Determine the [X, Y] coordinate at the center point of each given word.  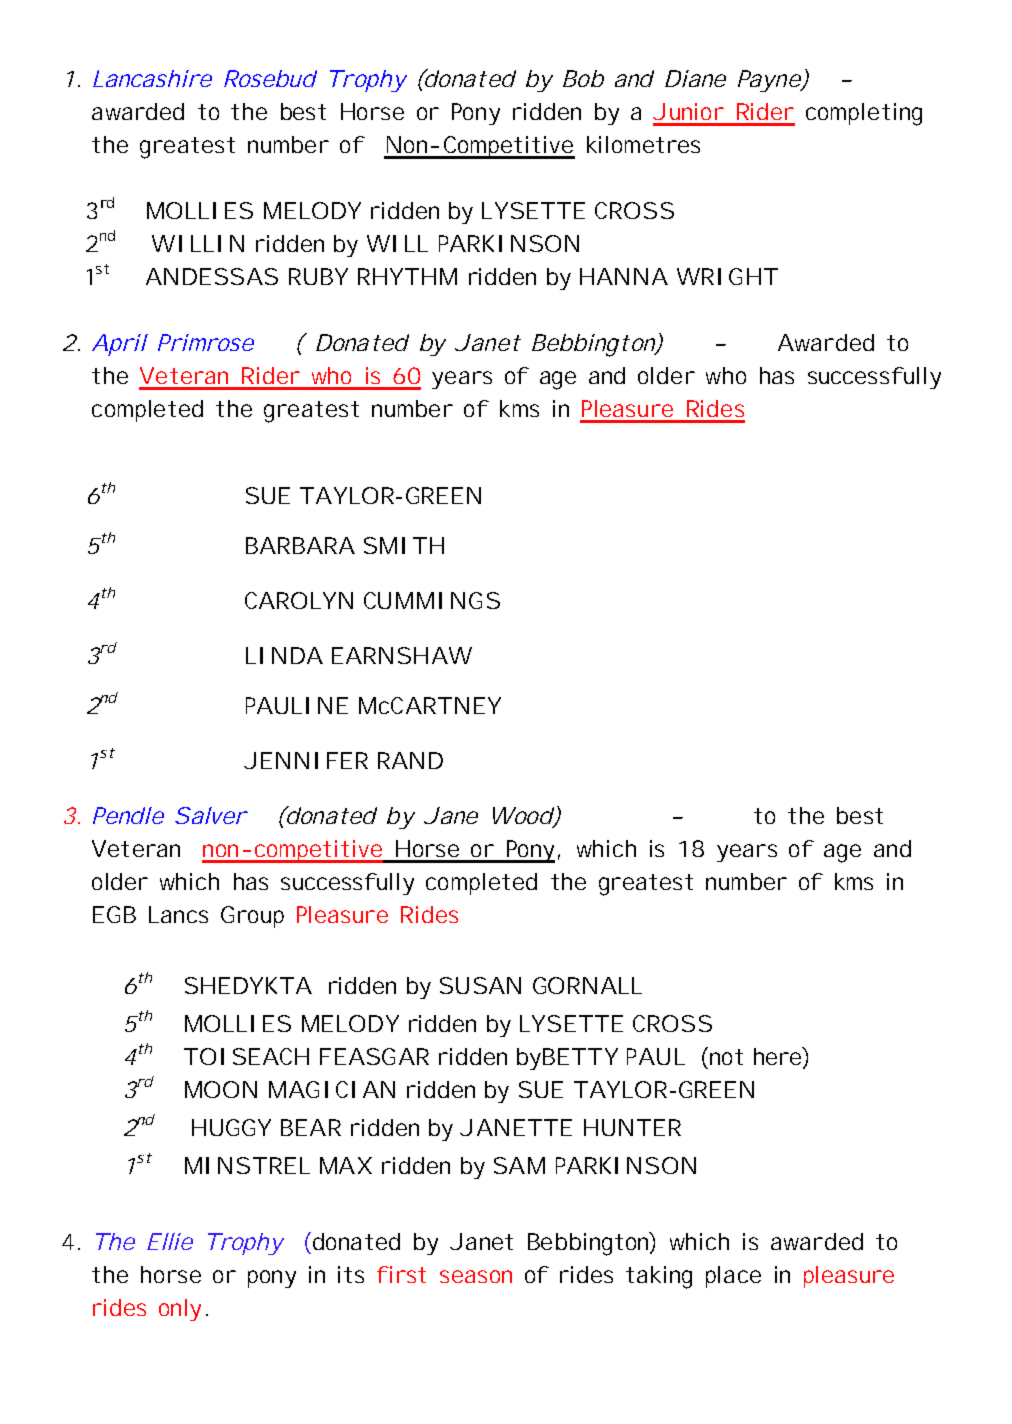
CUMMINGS [432, 600]
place [733, 1277]
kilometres [643, 144]
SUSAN [480, 985]
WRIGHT [727, 276]
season [476, 1276]
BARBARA [300, 545]
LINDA [284, 655]
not [726, 1057]
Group [252, 917]
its [351, 1274]
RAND [410, 760]
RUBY [318, 276]
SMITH [404, 545]
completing [864, 114]
